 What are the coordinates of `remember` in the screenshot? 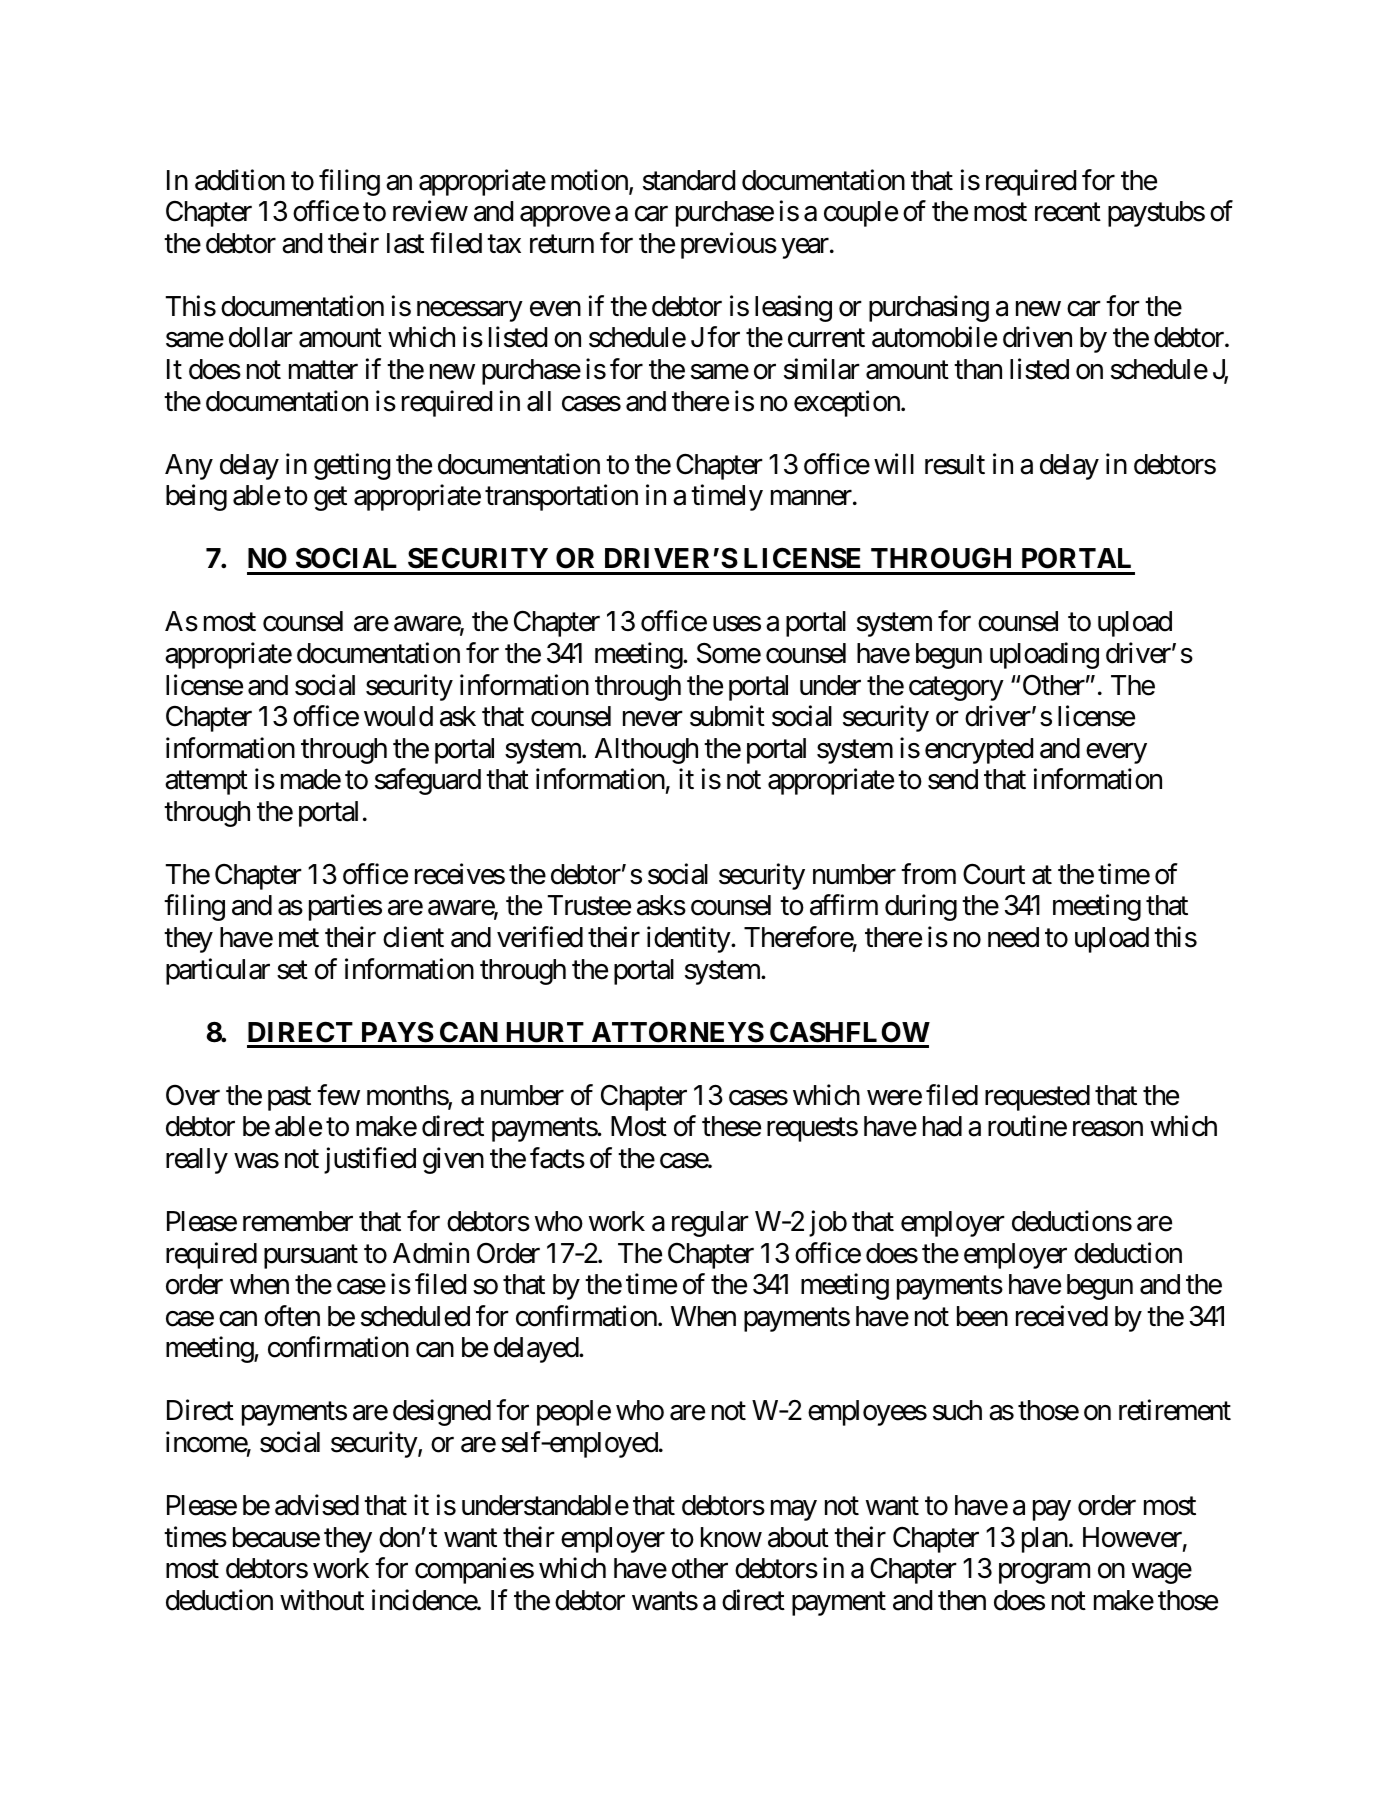 It's located at (298, 1221).
